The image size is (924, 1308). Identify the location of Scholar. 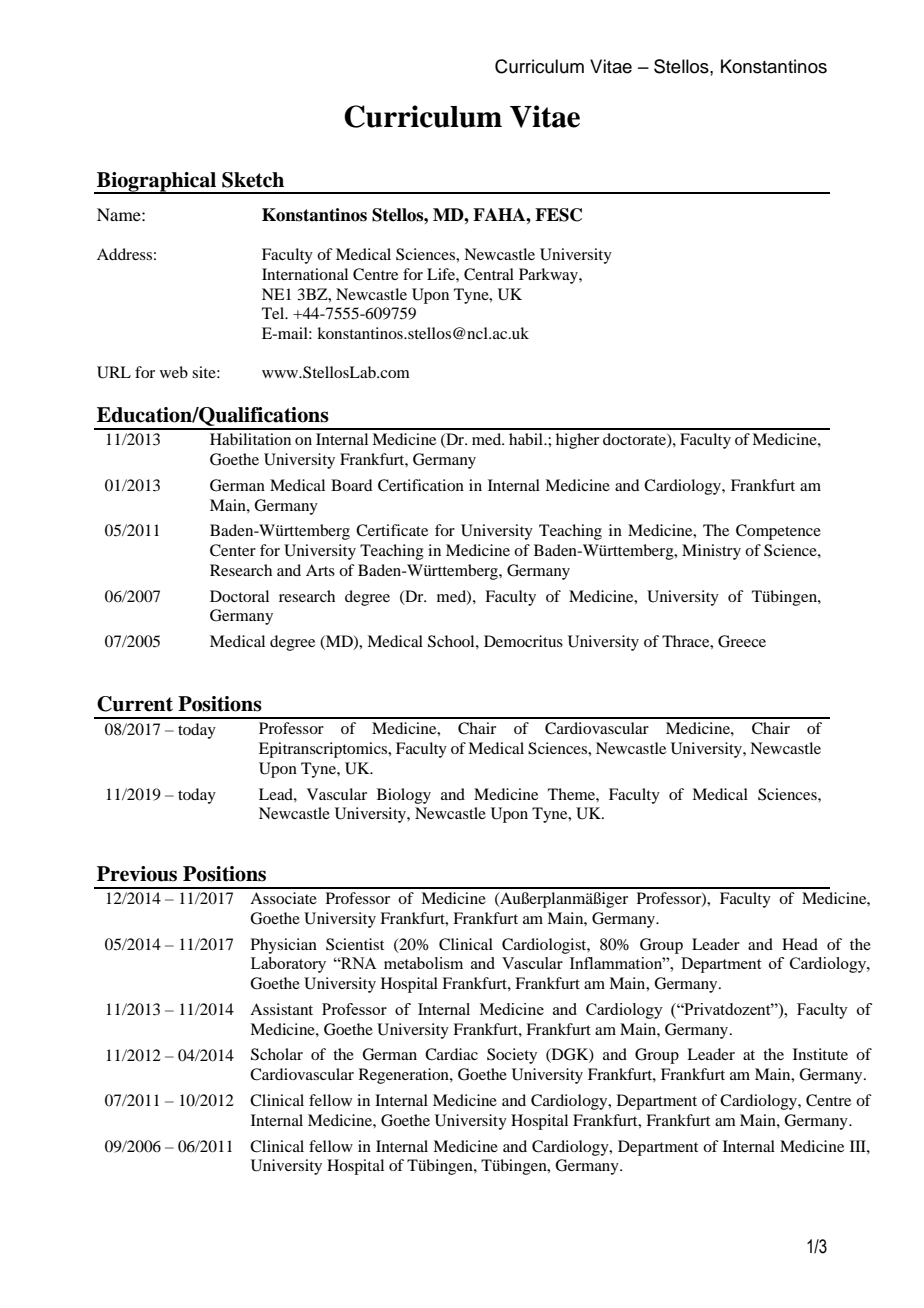
(277, 1054).
